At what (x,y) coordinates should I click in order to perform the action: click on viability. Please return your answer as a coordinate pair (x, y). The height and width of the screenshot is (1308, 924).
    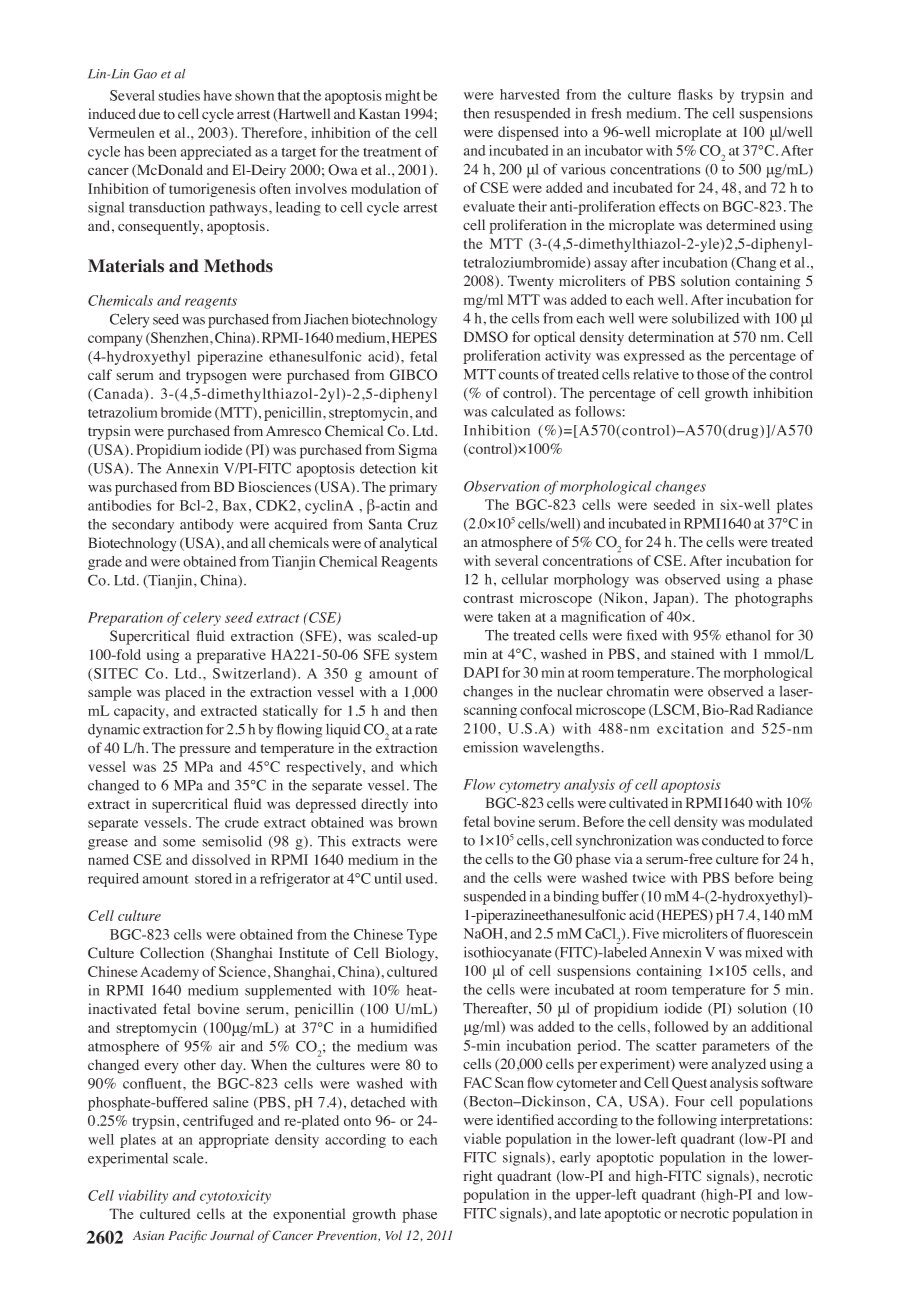
    Looking at the image, I should click on (143, 1197).
